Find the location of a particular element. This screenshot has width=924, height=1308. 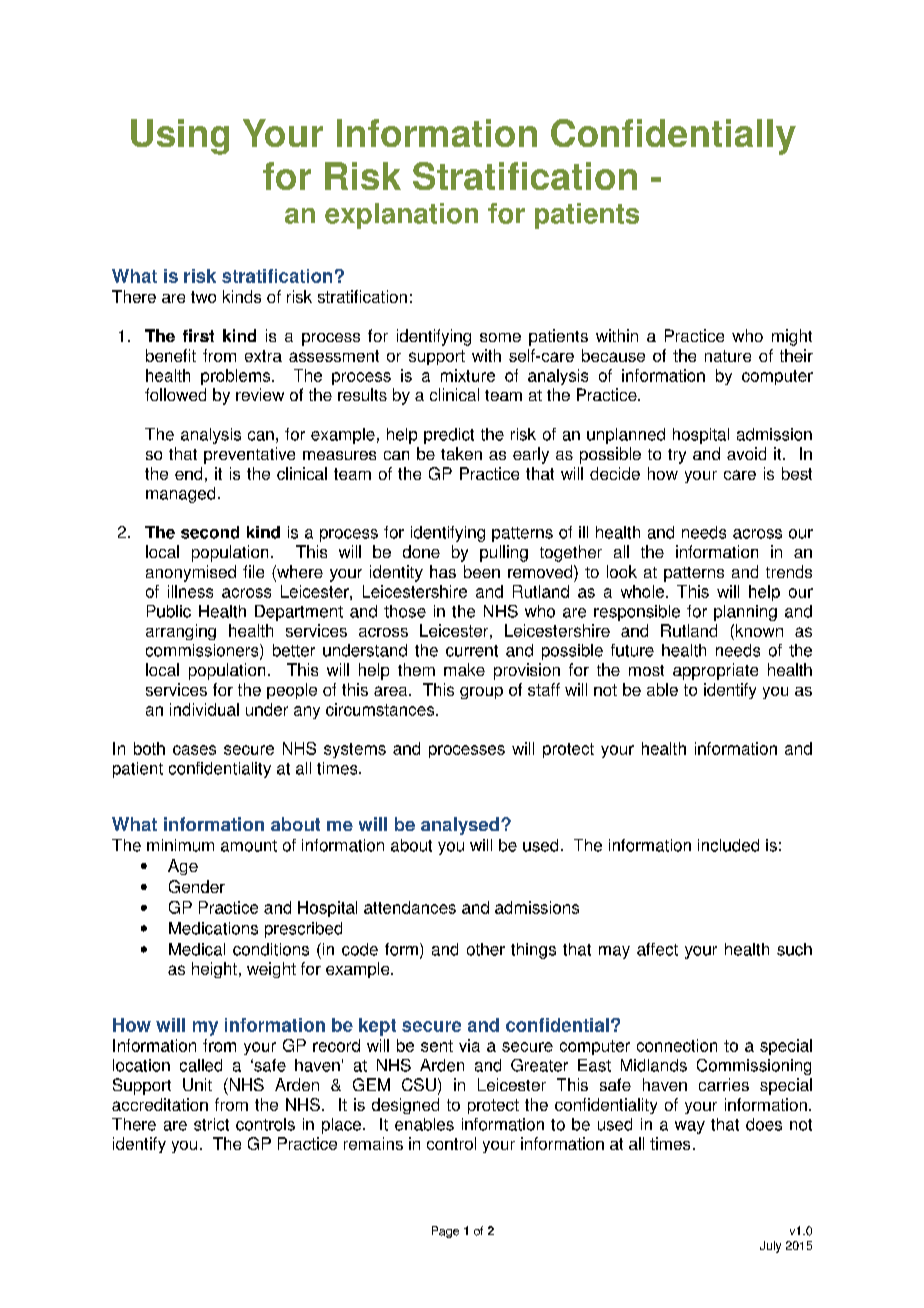

group is located at coordinates (481, 693).
